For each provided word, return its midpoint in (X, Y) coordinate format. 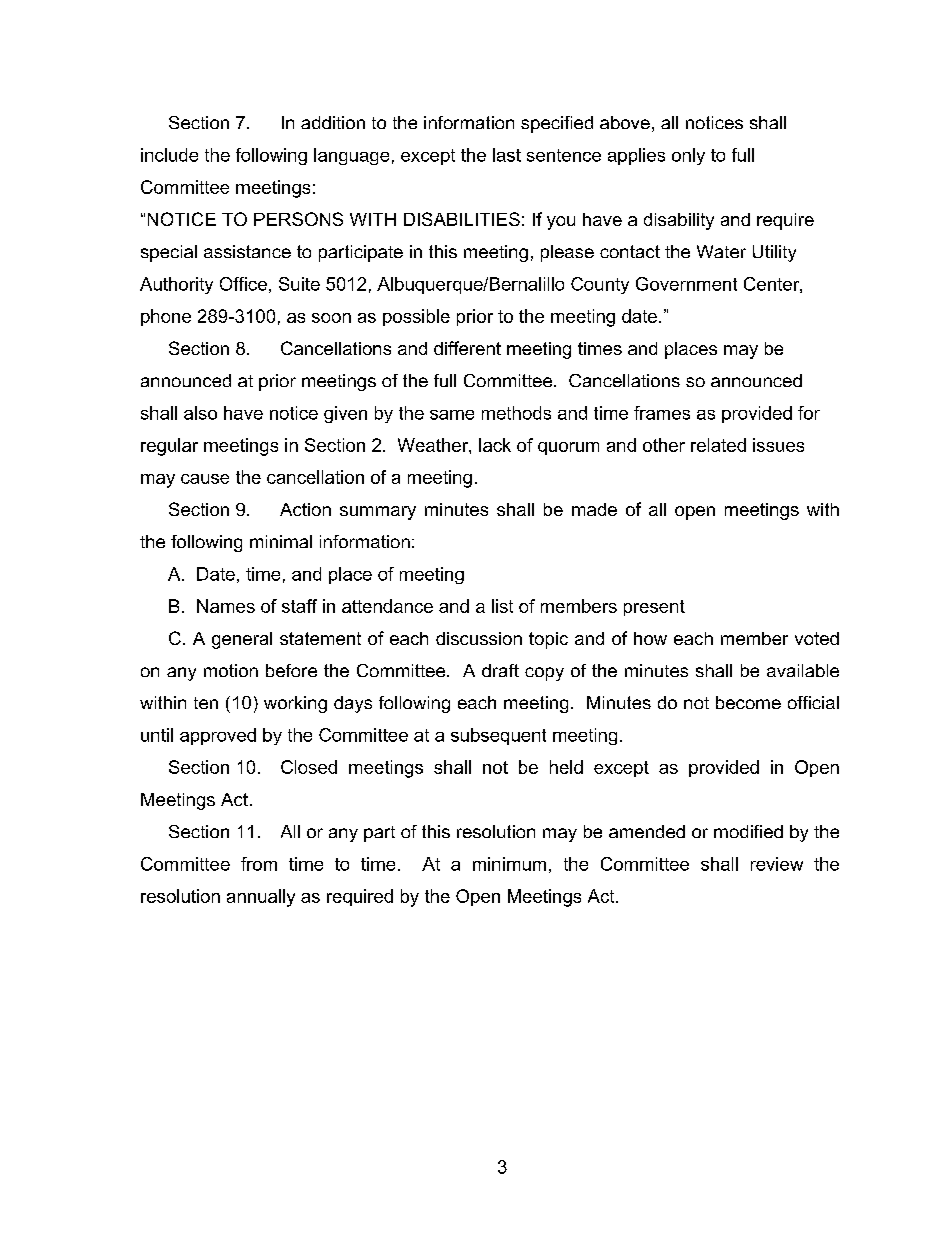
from (259, 864)
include (169, 155)
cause (205, 479)
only (688, 156)
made (594, 509)
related (718, 445)
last (507, 155)
